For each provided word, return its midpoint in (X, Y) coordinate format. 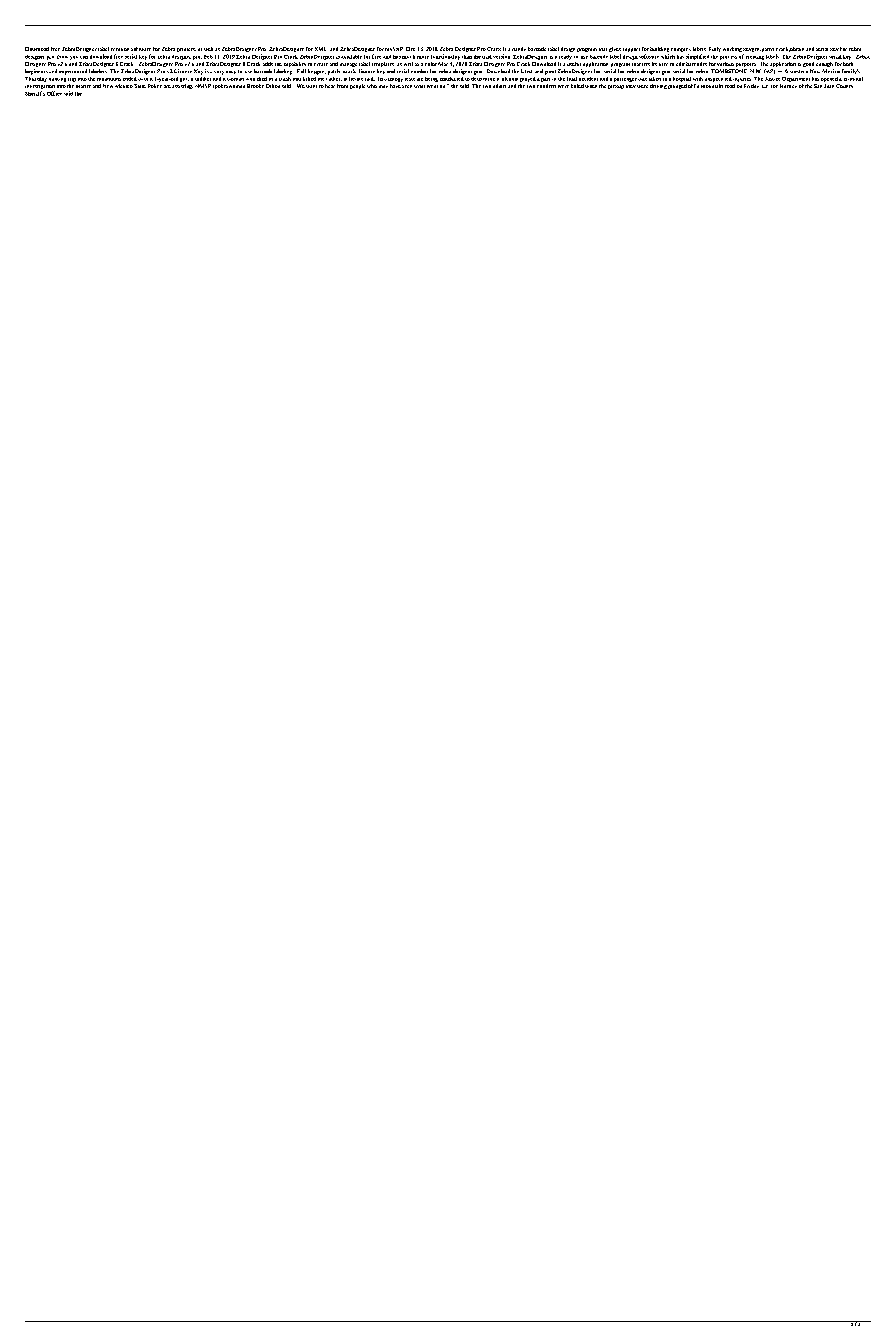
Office (54, 93)
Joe (774, 86)
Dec (410, 49)
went (432, 86)
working (732, 49)
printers (186, 50)
